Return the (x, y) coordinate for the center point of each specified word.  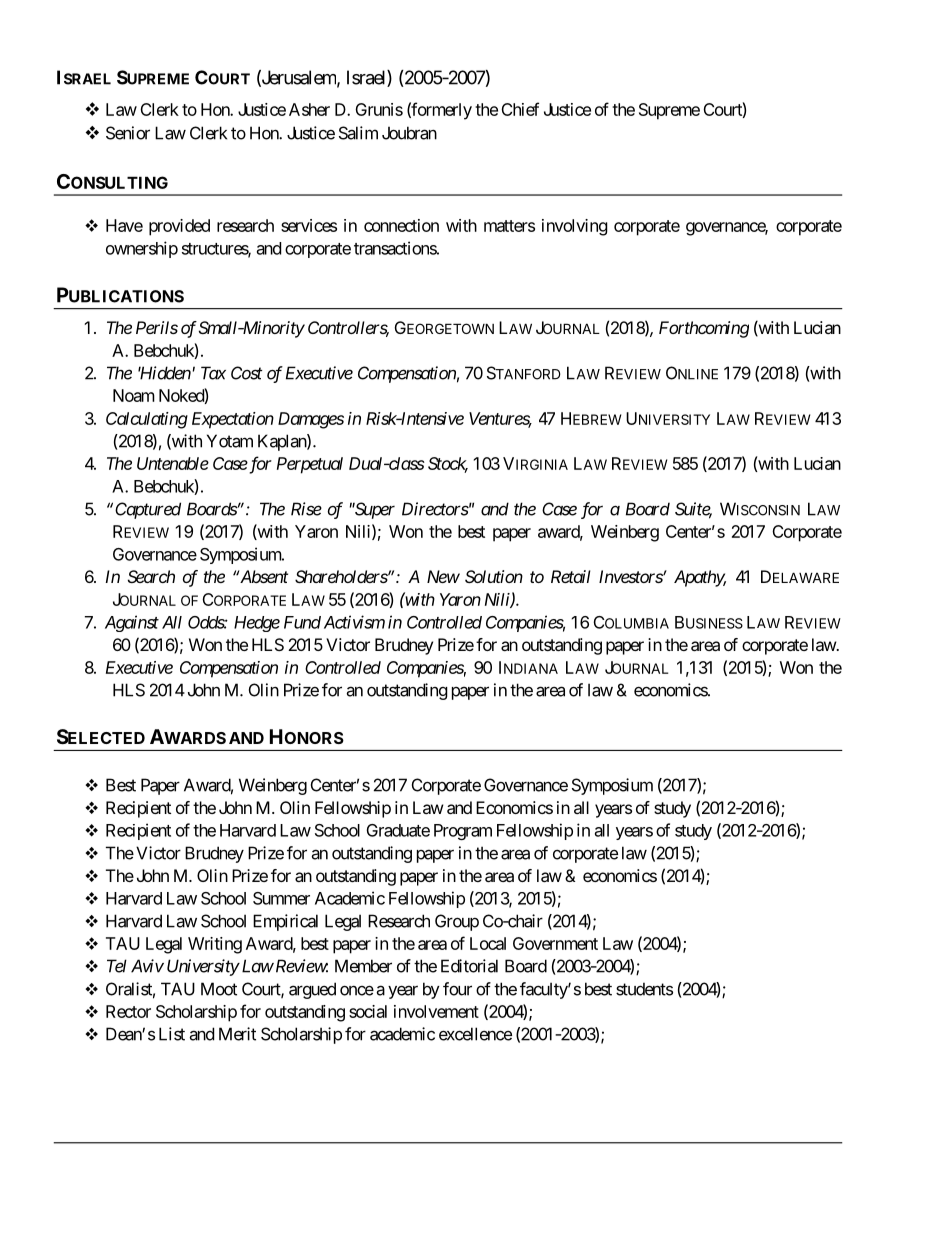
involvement (436, 1011)
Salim (358, 133)
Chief (520, 109)
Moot (219, 989)
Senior (128, 133)
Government (555, 943)
